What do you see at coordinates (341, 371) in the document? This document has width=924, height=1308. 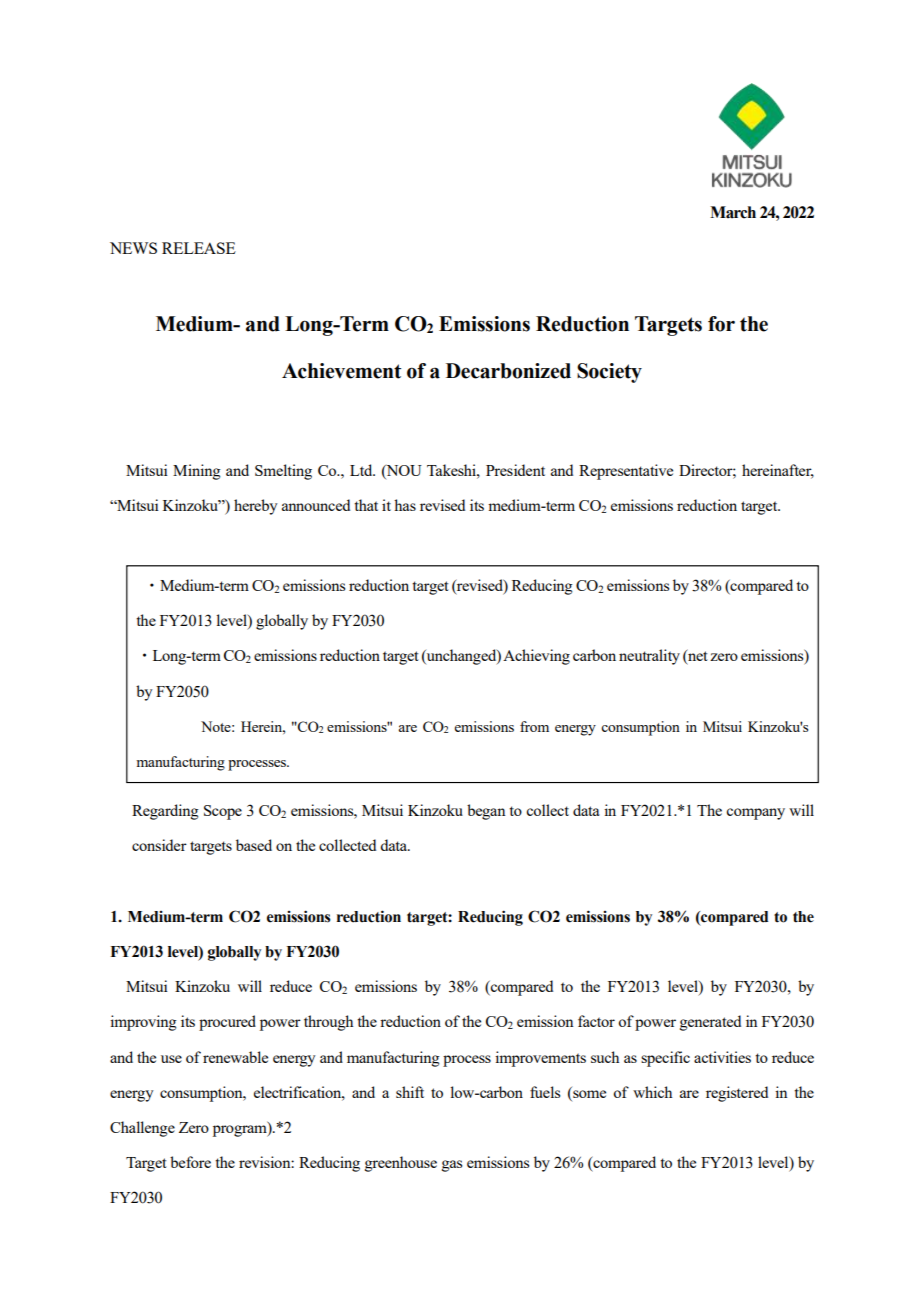 I see `Achievement` at bounding box center [341, 371].
